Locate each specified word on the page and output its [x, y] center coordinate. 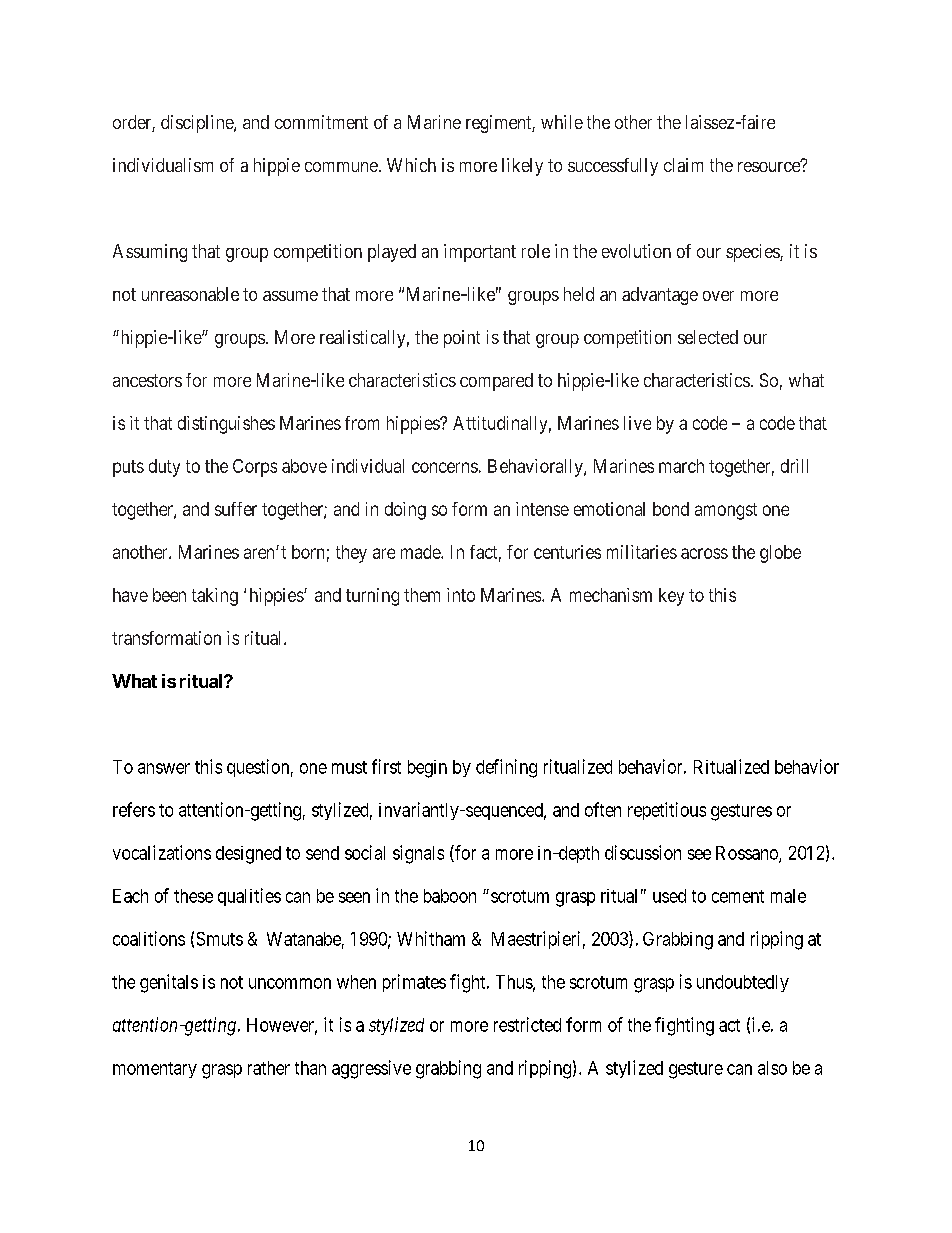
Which [411, 165]
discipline [198, 124]
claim [683, 165]
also [772, 1068]
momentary [155, 1070]
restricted [527, 1024]
